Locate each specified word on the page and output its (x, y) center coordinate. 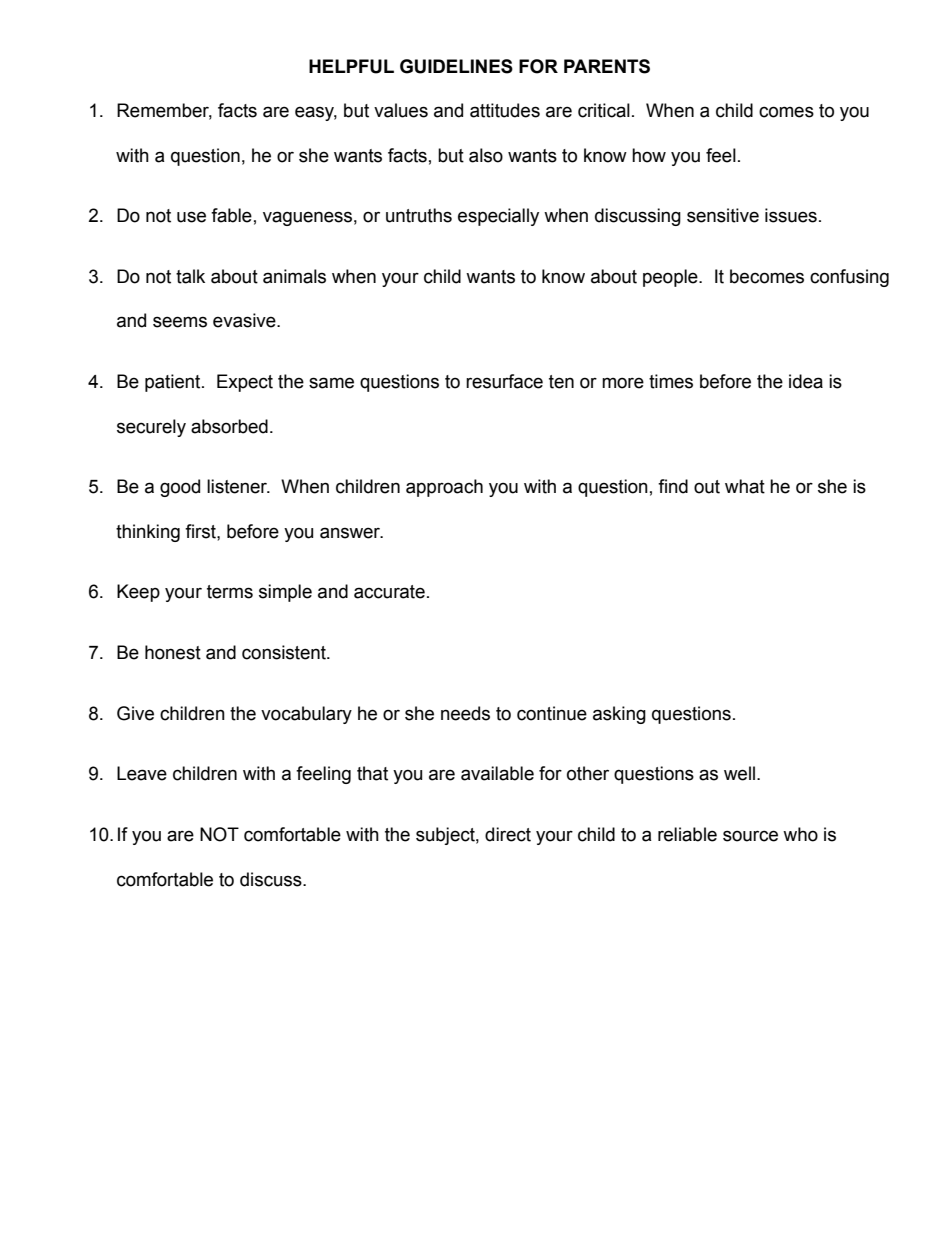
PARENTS (607, 66)
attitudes (505, 110)
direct (508, 834)
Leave (142, 773)
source (750, 836)
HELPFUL (351, 66)
